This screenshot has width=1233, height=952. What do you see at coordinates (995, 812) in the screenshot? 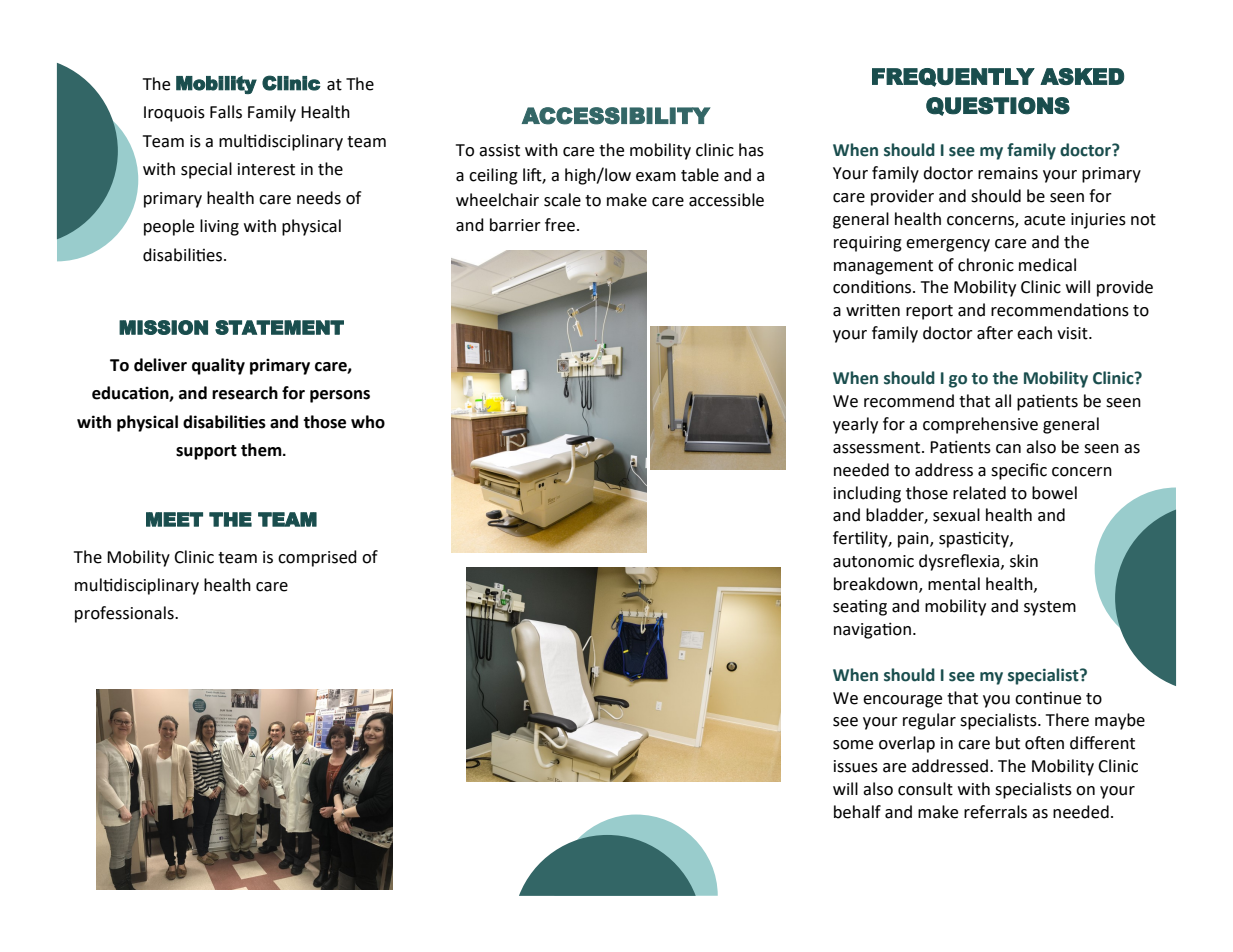
I see `referrals` at bounding box center [995, 812].
